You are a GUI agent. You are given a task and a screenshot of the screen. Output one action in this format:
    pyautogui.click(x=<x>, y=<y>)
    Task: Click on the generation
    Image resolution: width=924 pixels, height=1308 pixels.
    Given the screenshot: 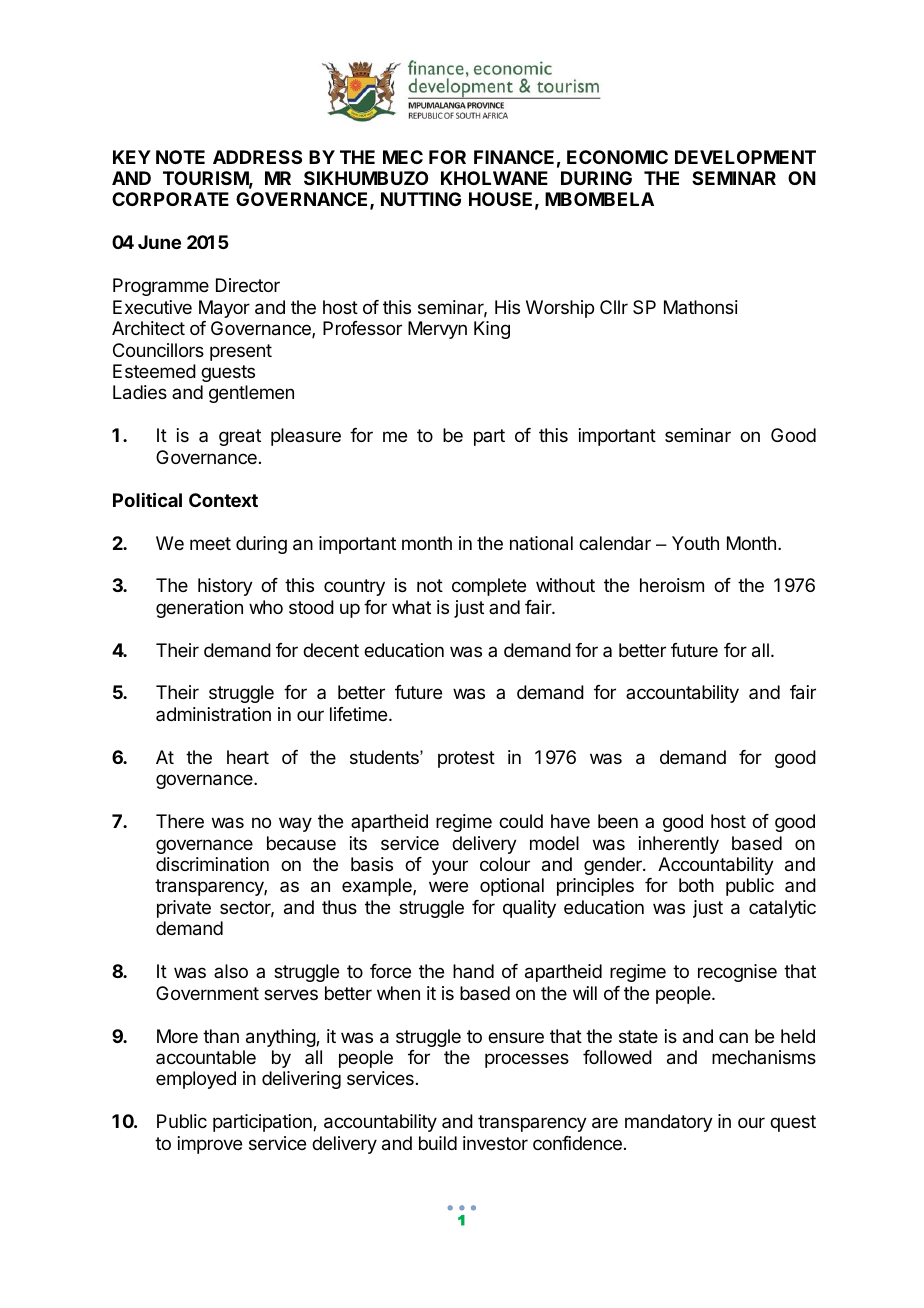 What is the action you would take?
    pyautogui.click(x=199, y=609)
